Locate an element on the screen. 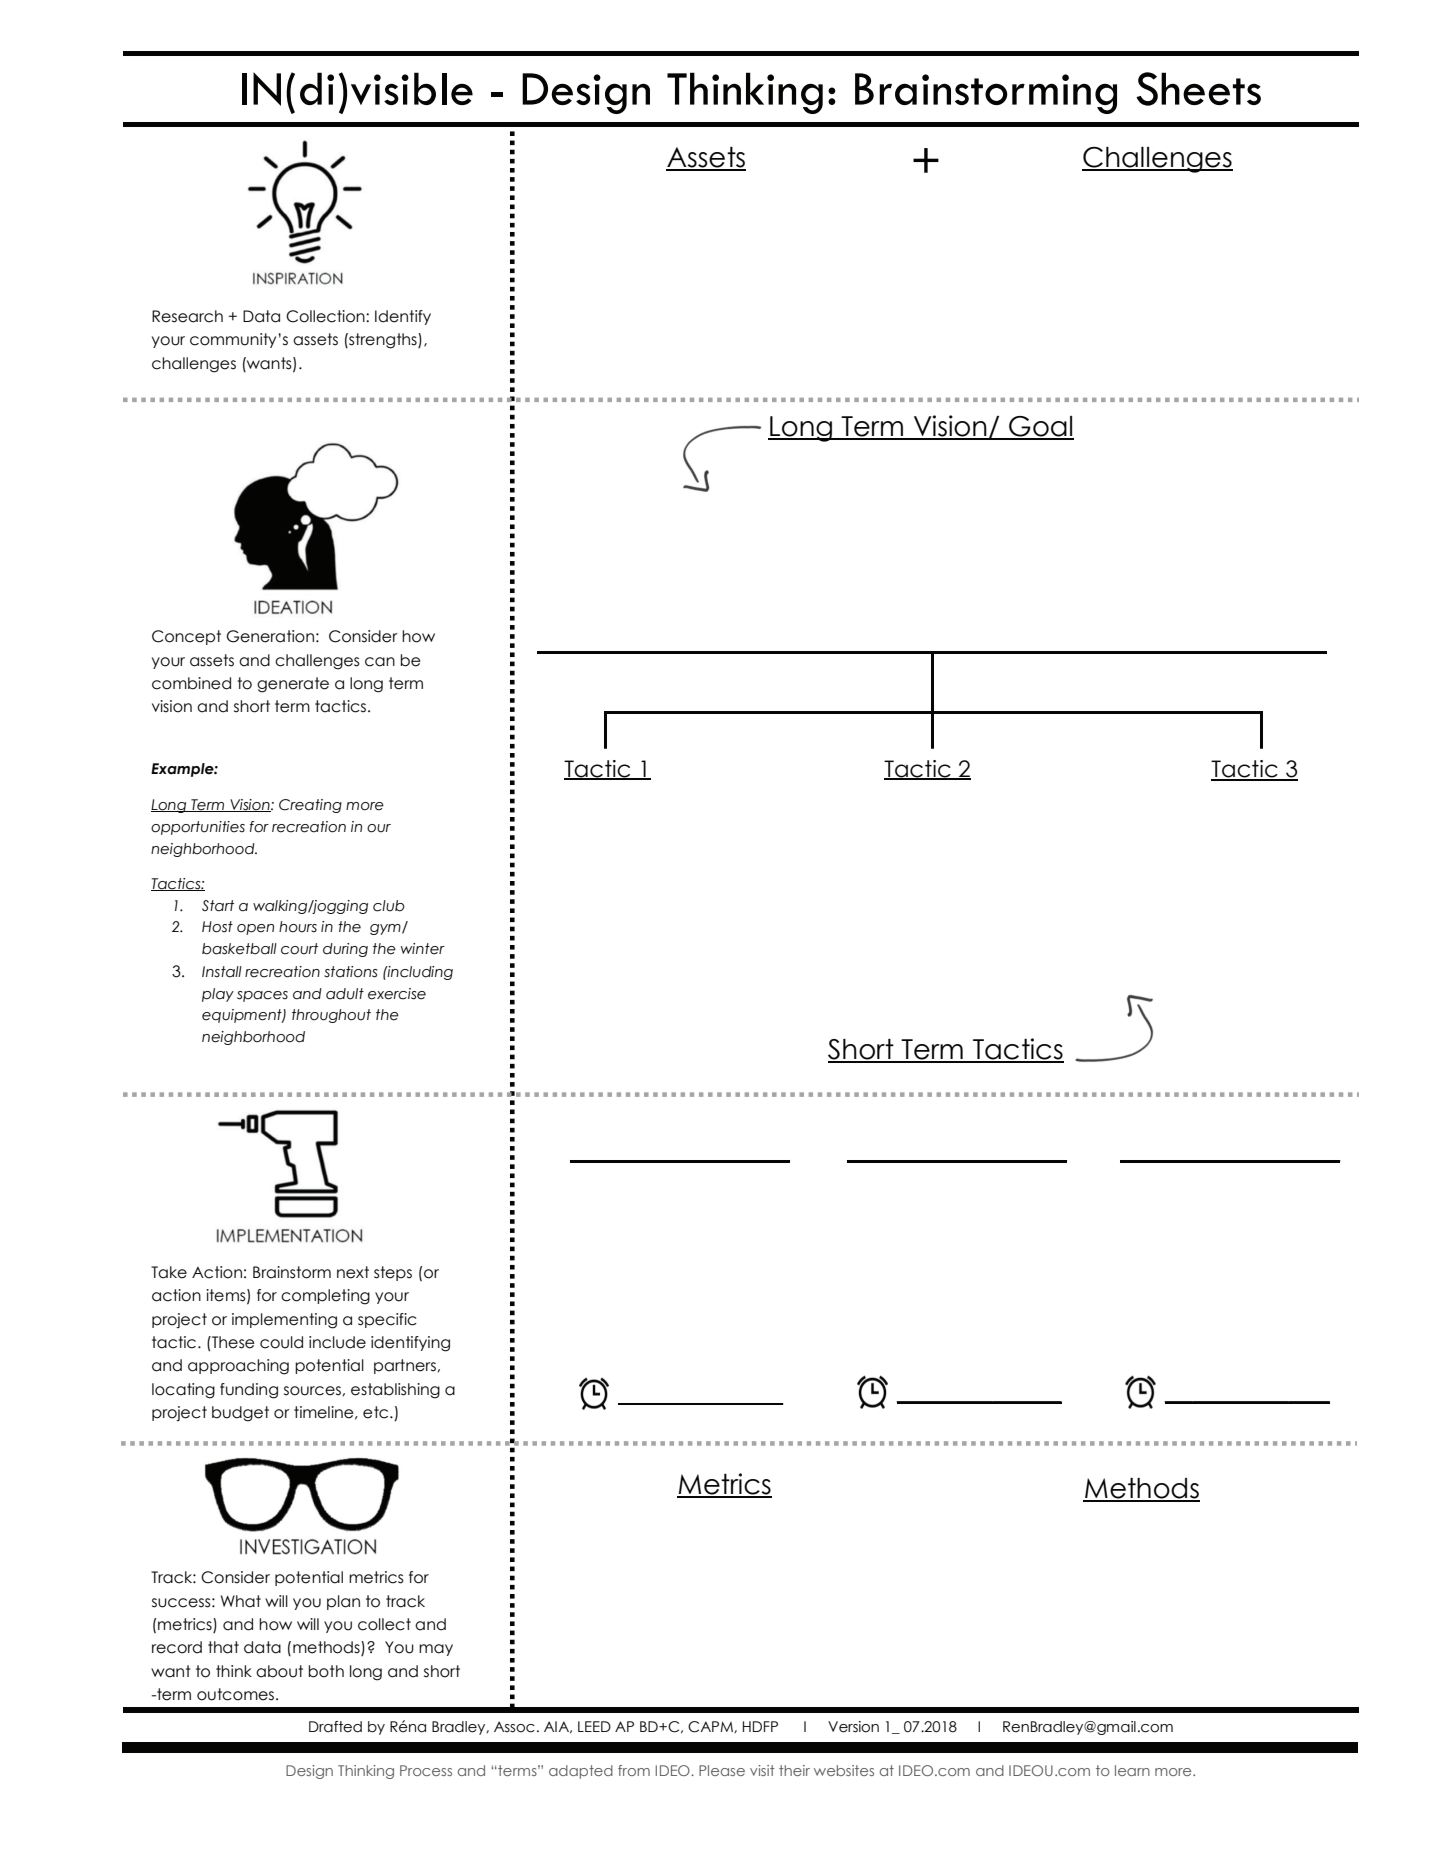  strengths is located at coordinates (383, 341).
